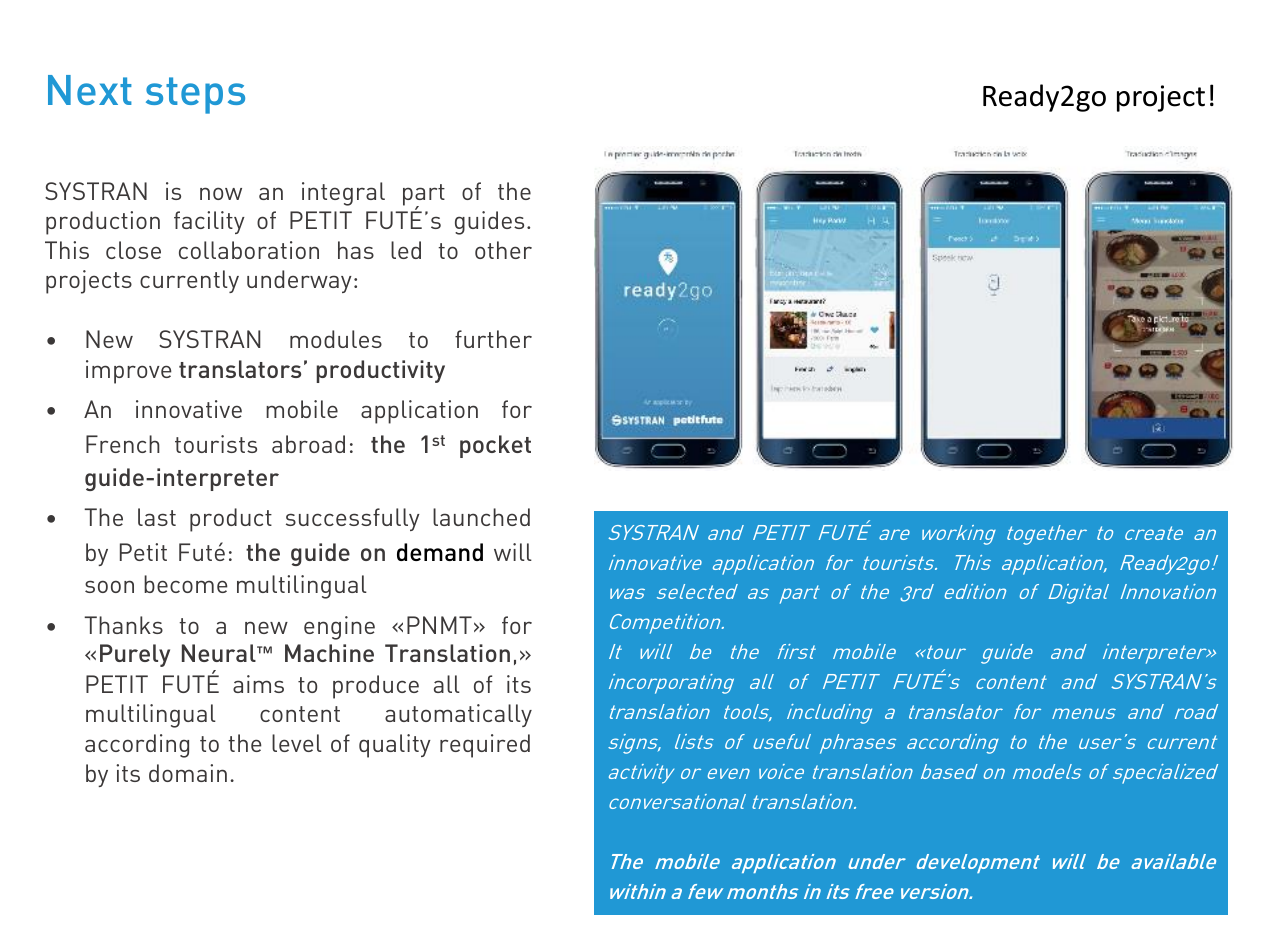 Image resolution: width=1270 pixels, height=952 pixels. I want to click on level, so click(297, 743).
